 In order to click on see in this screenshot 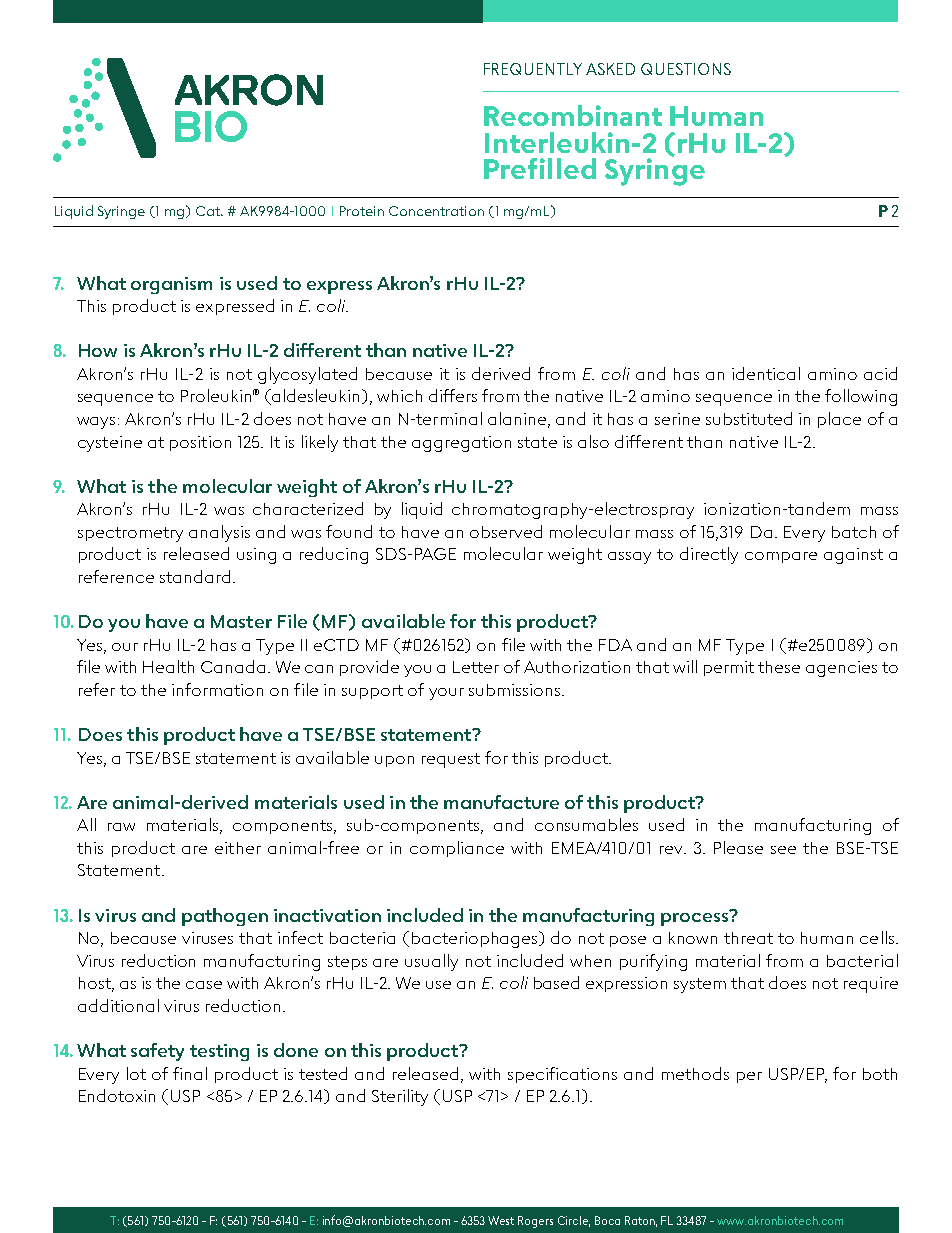, I will do `click(783, 850)`.
